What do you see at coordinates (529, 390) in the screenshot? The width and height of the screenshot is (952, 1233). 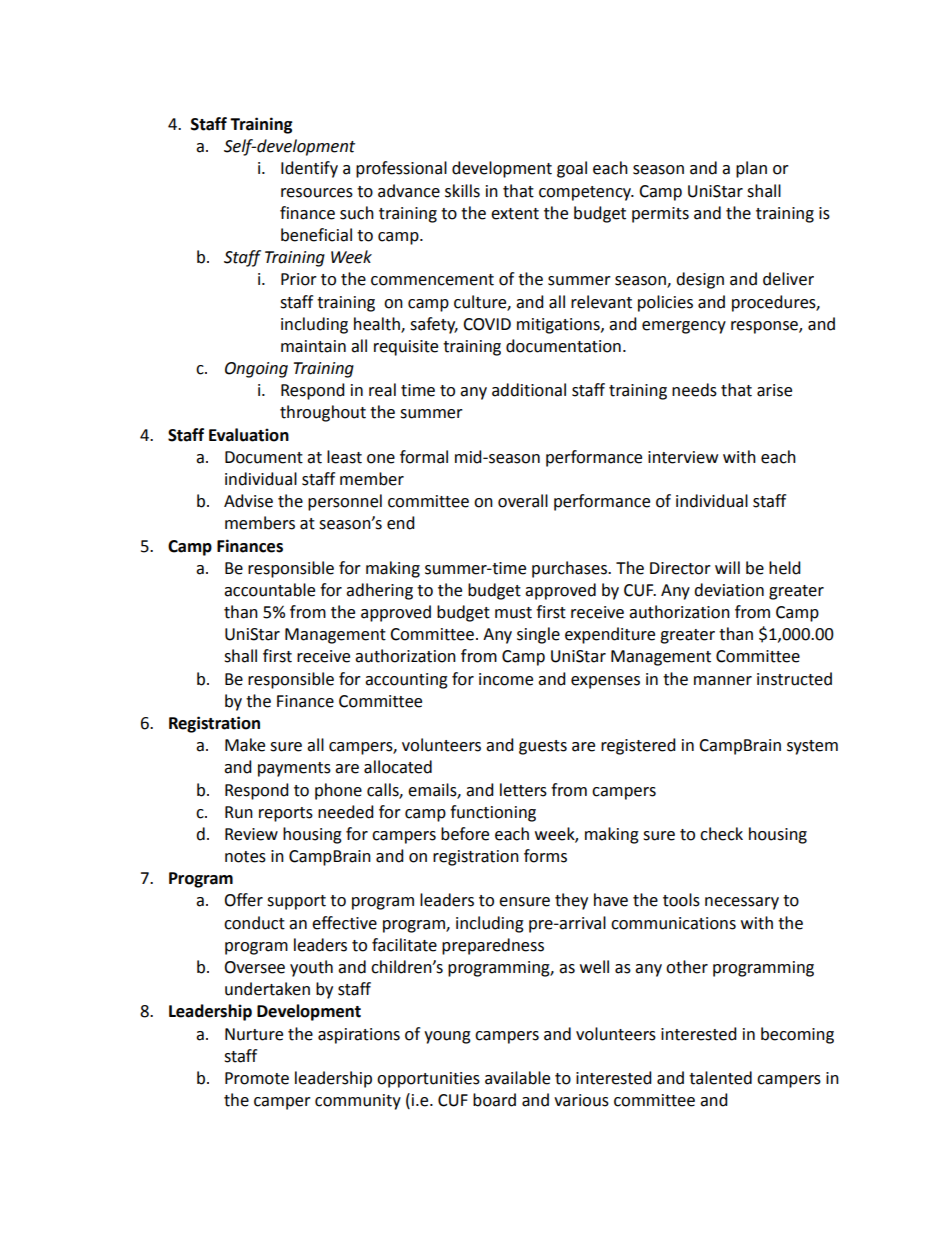 I see `additional` at bounding box center [529, 390].
